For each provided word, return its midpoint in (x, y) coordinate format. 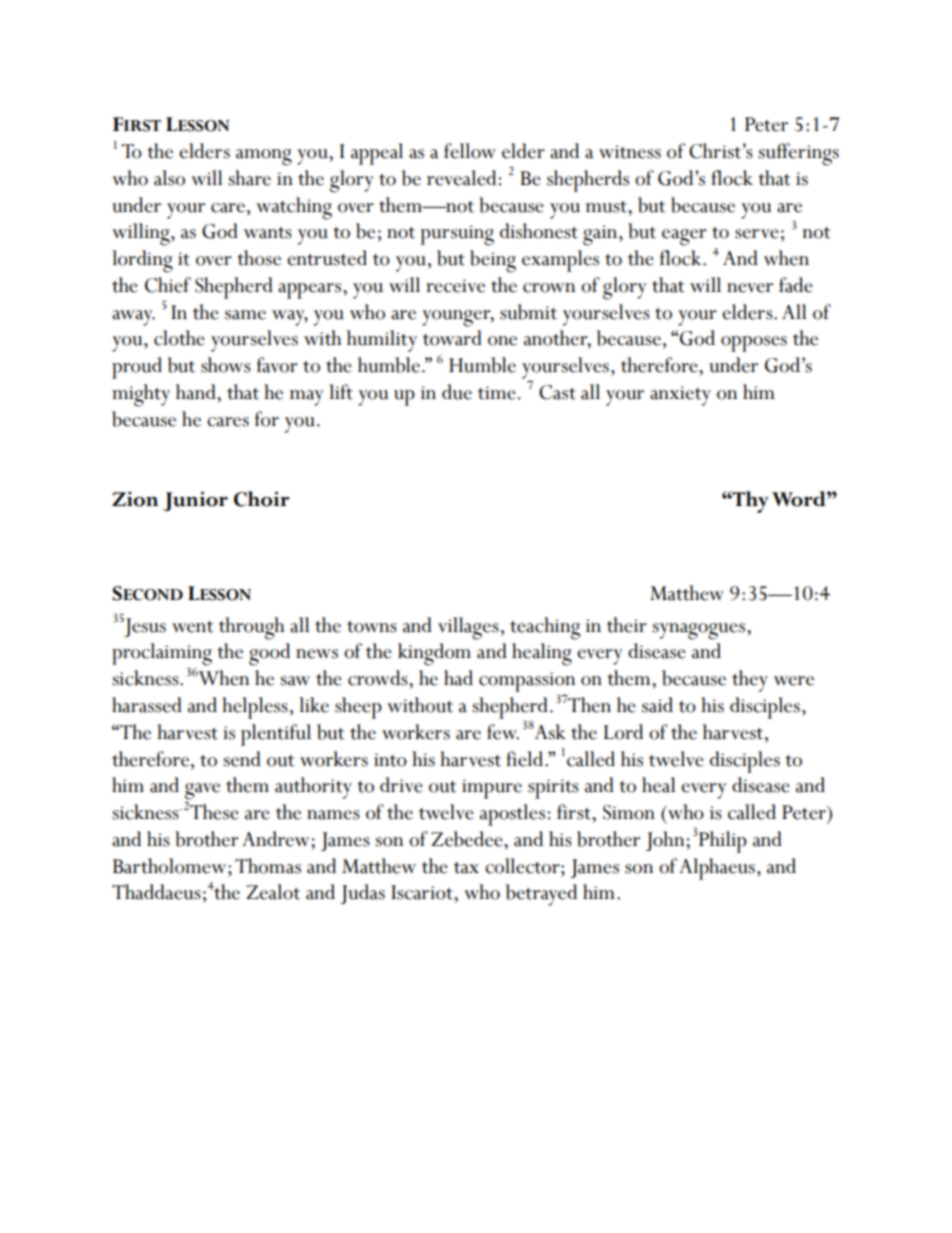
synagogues (698, 631)
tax (466, 868)
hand (197, 392)
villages (468, 628)
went (193, 627)
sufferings (798, 154)
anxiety (680, 396)
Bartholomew (171, 866)
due (457, 392)
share (249, 178)
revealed (461, 178)
